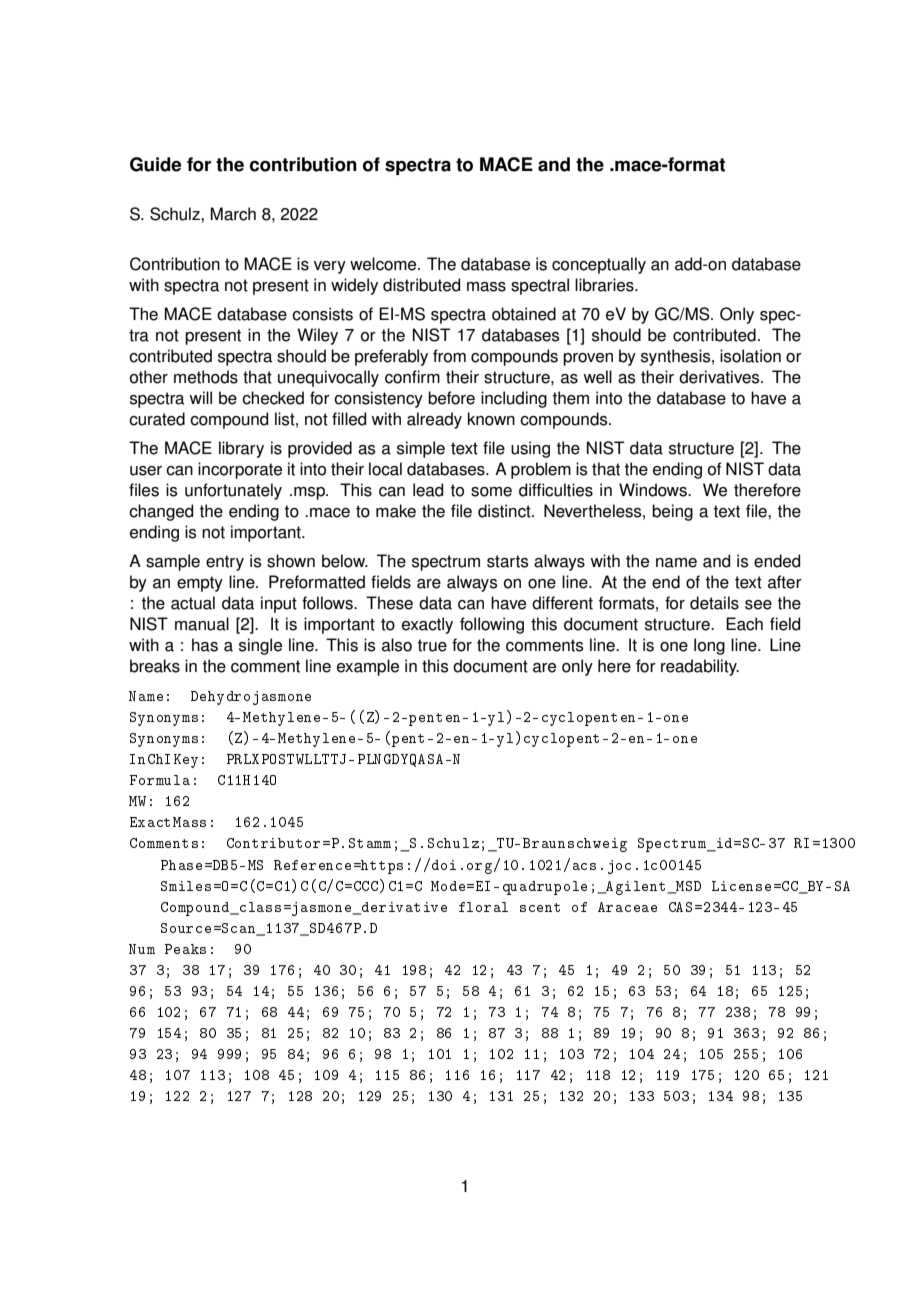 The image size is (924, 1308). Describe the element at coordinates (434, 420) in the page. I see `already` at that location.
